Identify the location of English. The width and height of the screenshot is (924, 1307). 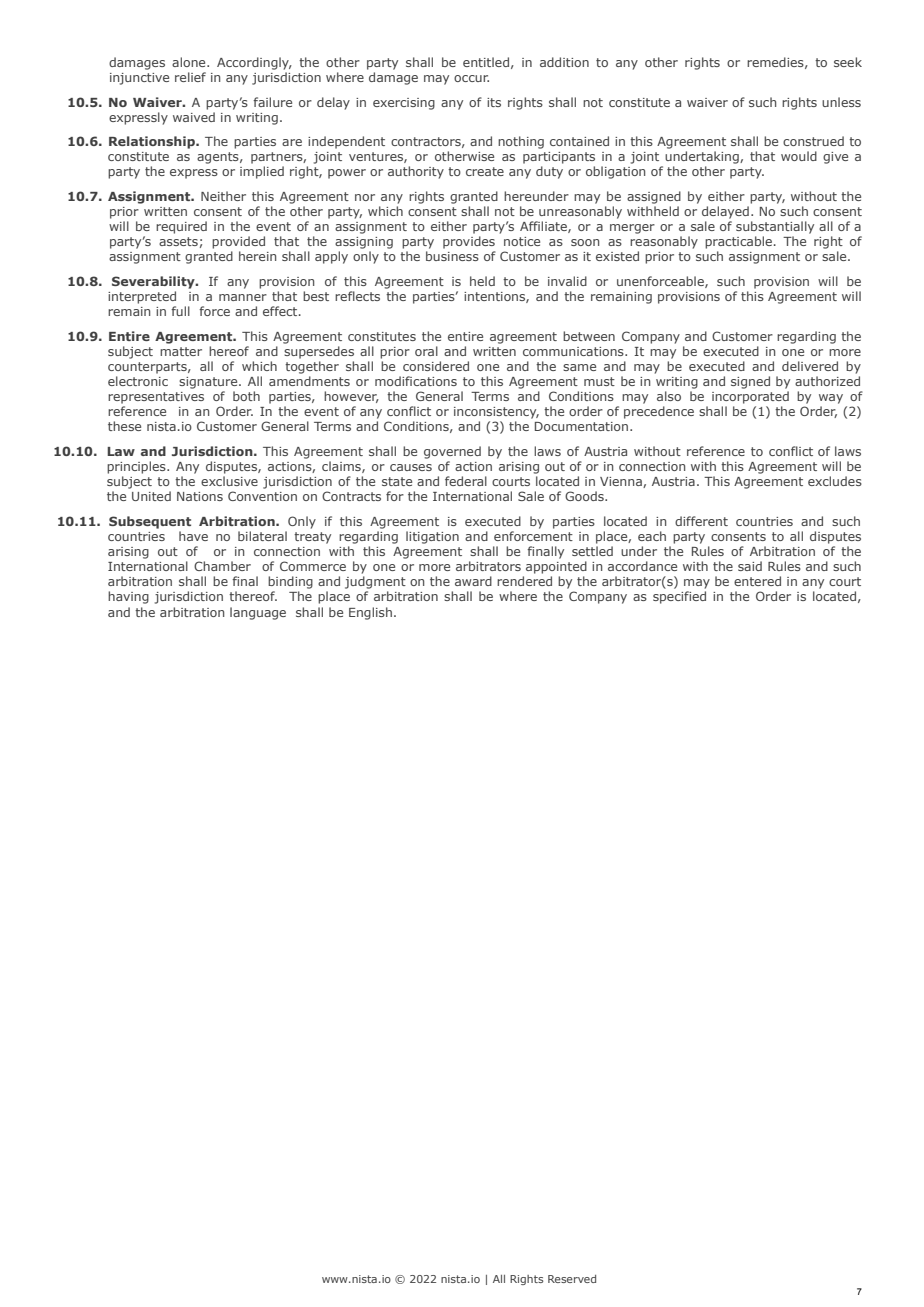
(370, 613).
